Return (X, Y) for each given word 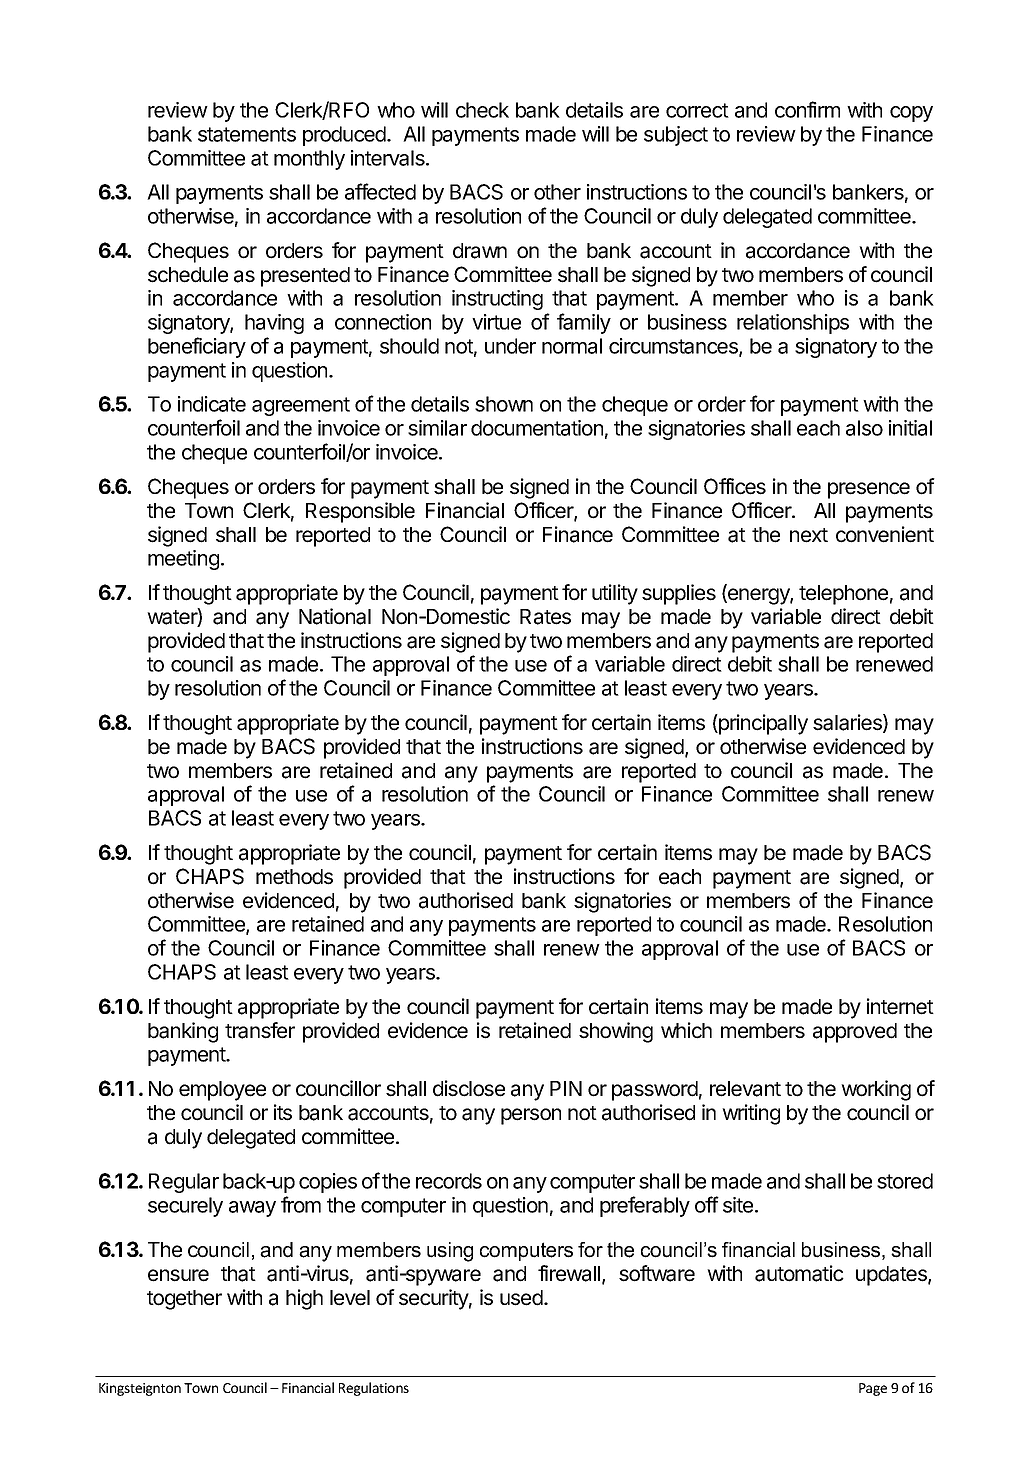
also (864, 428)
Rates (545, 617)
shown (504, 404)
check (482, 110)
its (283, 1112)
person (531, 1116)
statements (247, 134)
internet (900, 1006)
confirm (807, 109)
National (335, 616)
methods (294, 877)
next (809, 535)
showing (616, 1032)
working (876, 1090)
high (304, 1299)
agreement (301, 406)
